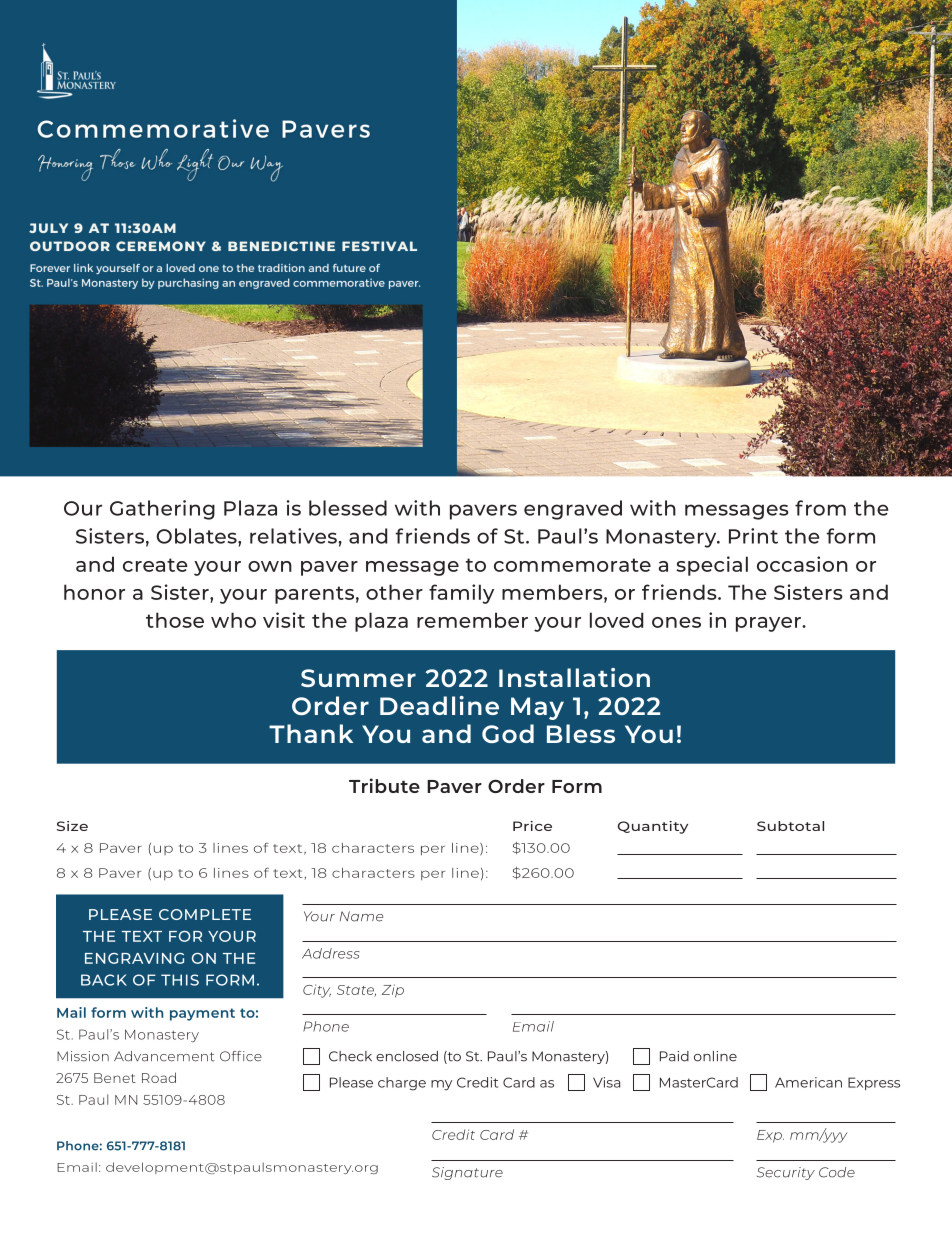 This image has width=952, height=1233. What do you see at coordinates (162, 510) in the image?
I see `Gathering` at bounding box center [162, 510].
